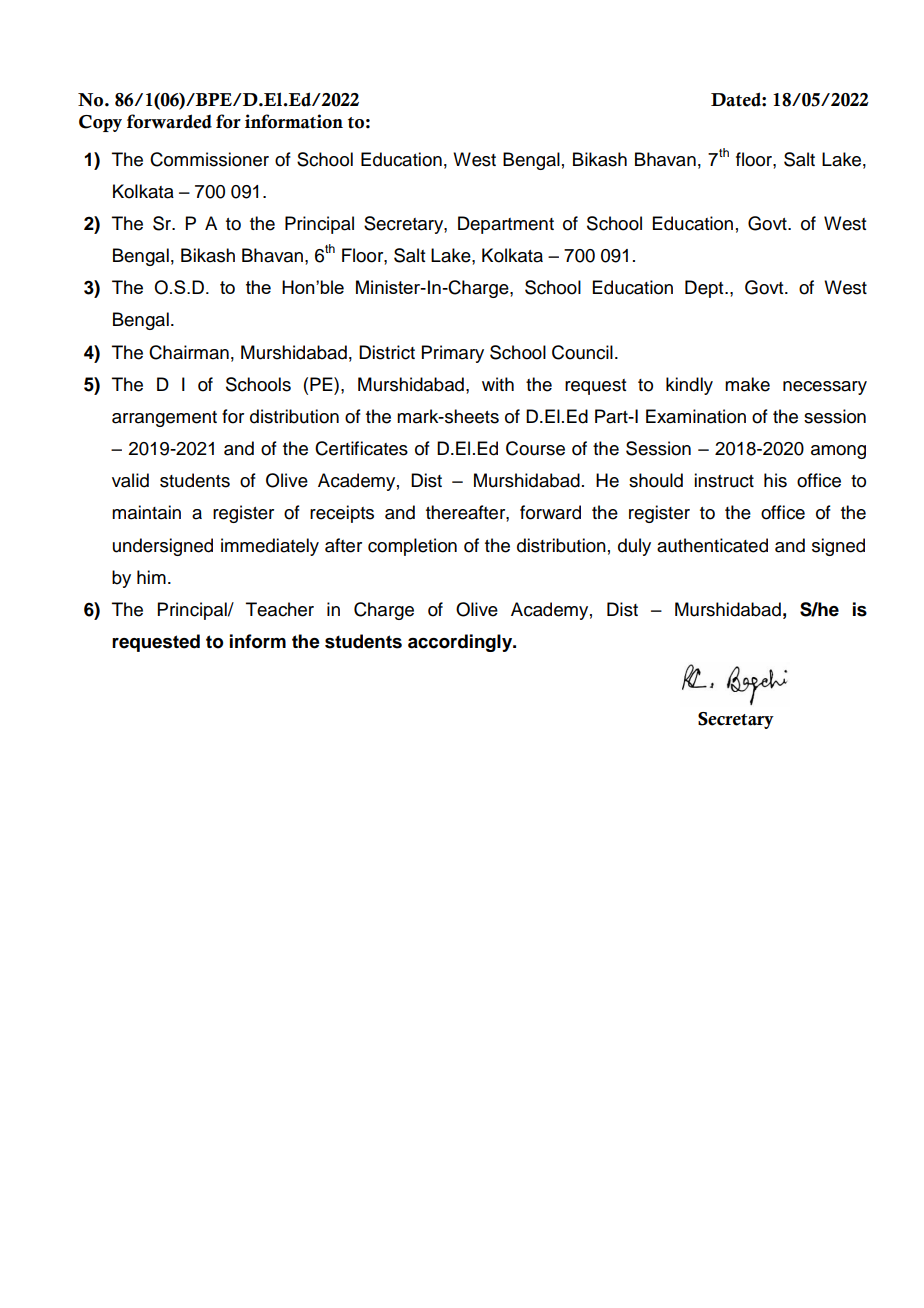 This screenshot has width=924, height=1308. Describe the element at coordinates (280, 609) in the screenshot. I see `Teacher` at that location.
